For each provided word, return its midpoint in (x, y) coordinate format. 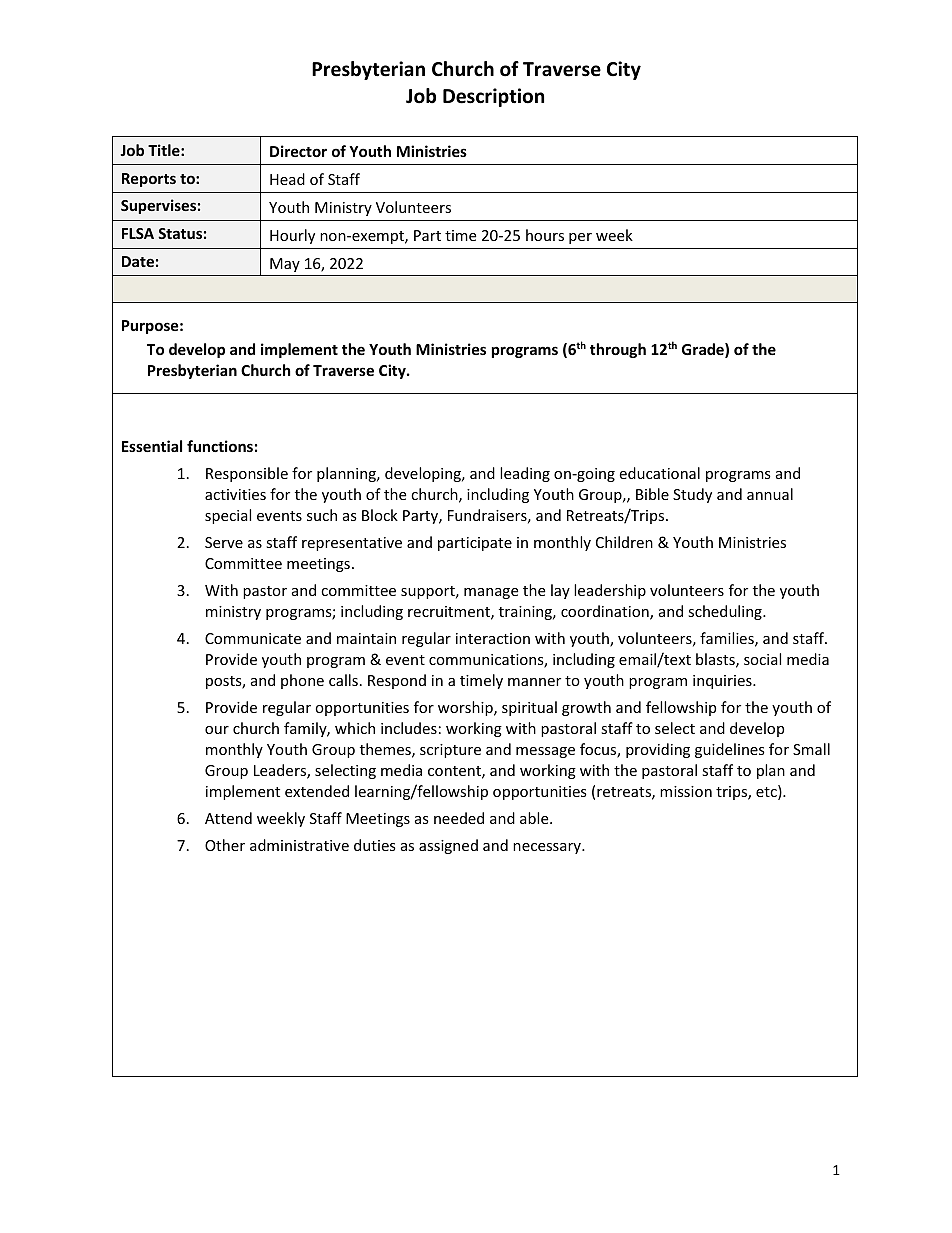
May (285, 265)
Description (493, 97)
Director (298, 151)
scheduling (726, 612)
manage (491, 593)
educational (659, 473)
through (618, 350)
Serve (224, 542)
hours (545, 235)
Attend (228, 818)
